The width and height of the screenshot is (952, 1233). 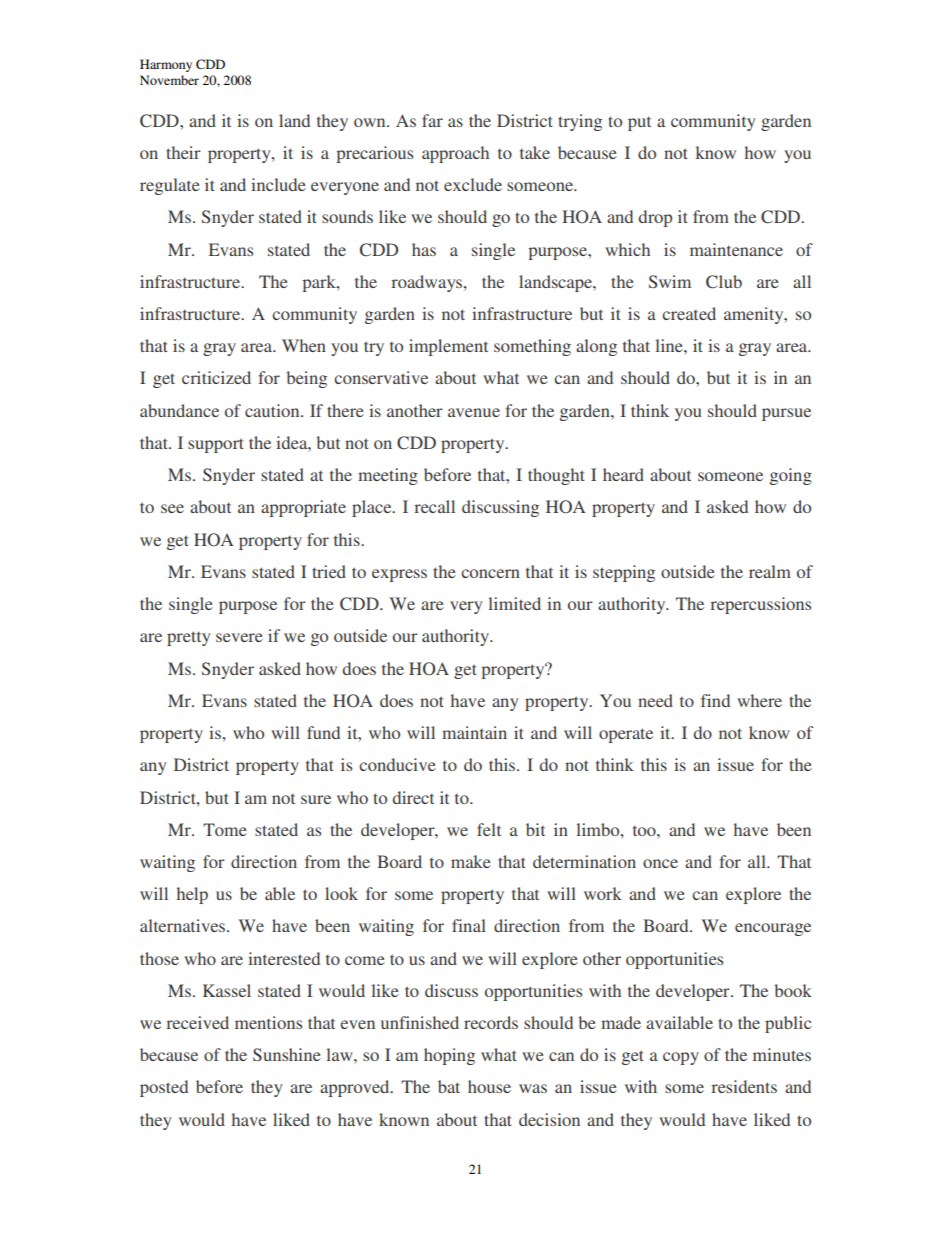 I want to click on pursue, so click(x=786, y=414).
